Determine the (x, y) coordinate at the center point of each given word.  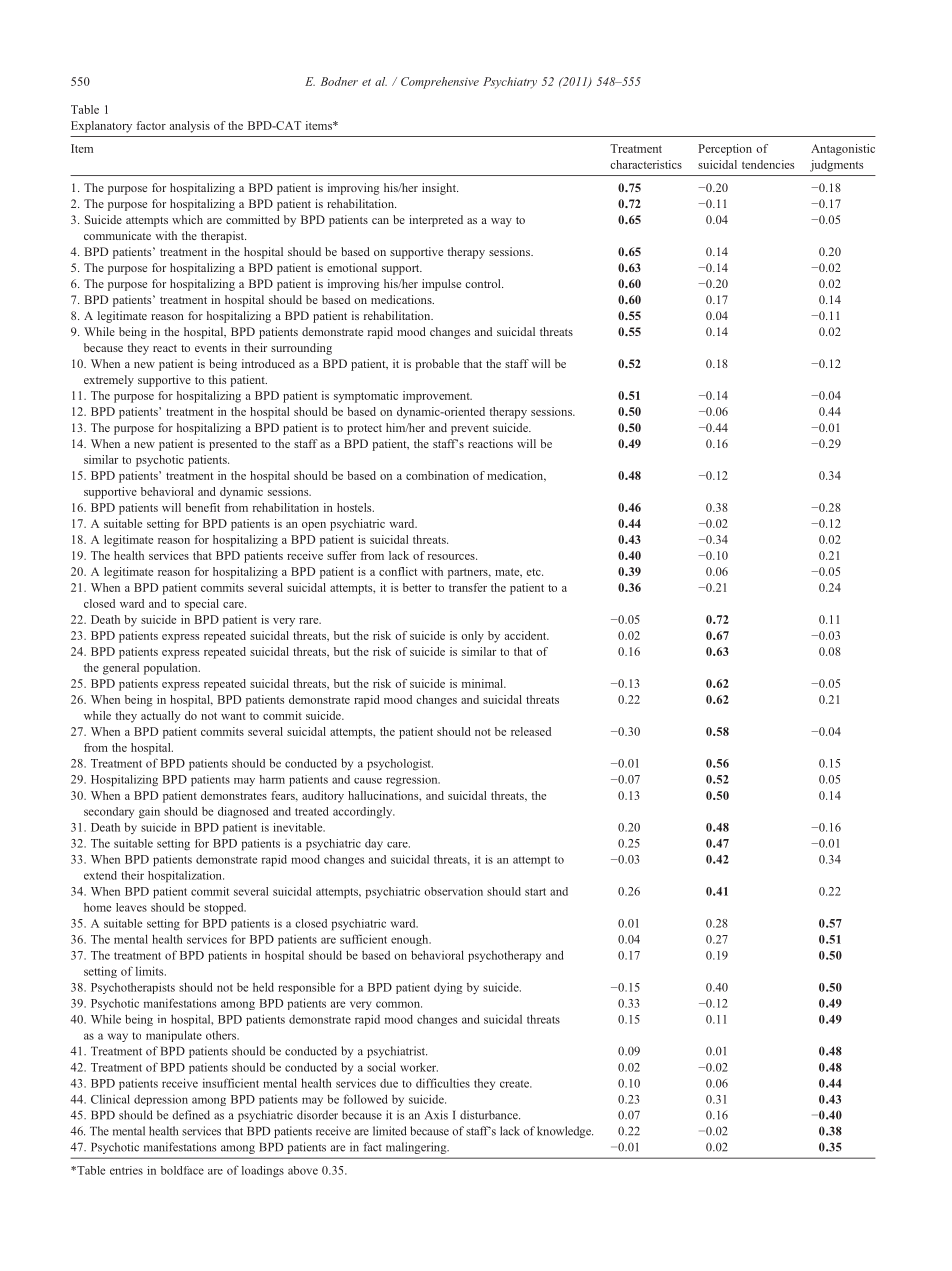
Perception (725, 150)
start (535, 892)
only (472, 637)
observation (453, 891)
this (217, 379)
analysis (190, 127)
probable (437, 365)
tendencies (768, 164)
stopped (225, 908)
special (202, 605)
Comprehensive (440, 83)
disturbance (490, 1115)
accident (527, 635)
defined (191, 1115)
